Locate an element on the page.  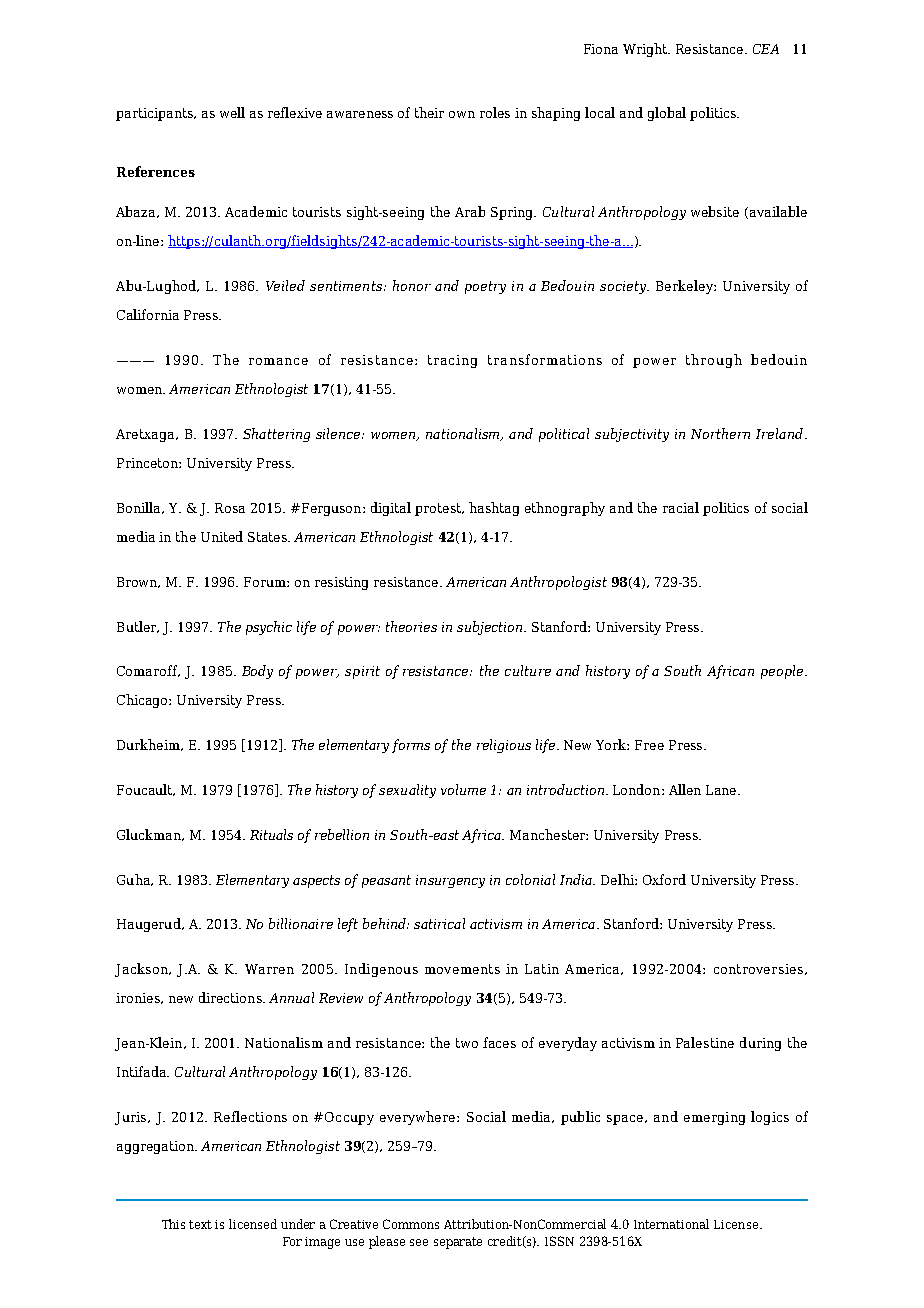
text is located at coordinates (200, 1224).
